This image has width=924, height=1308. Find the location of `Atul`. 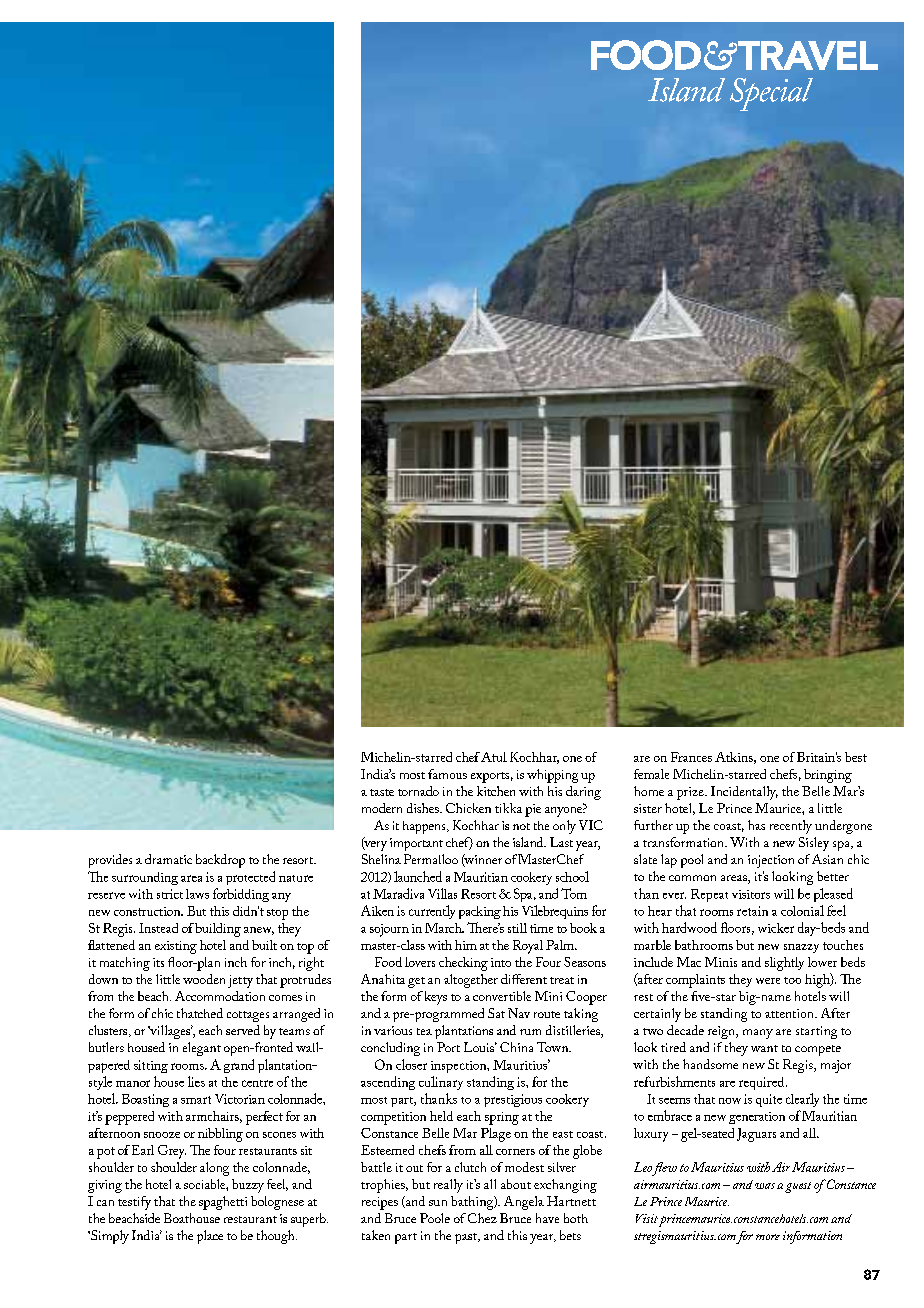

Atul is located at coordinates (494, 757).
